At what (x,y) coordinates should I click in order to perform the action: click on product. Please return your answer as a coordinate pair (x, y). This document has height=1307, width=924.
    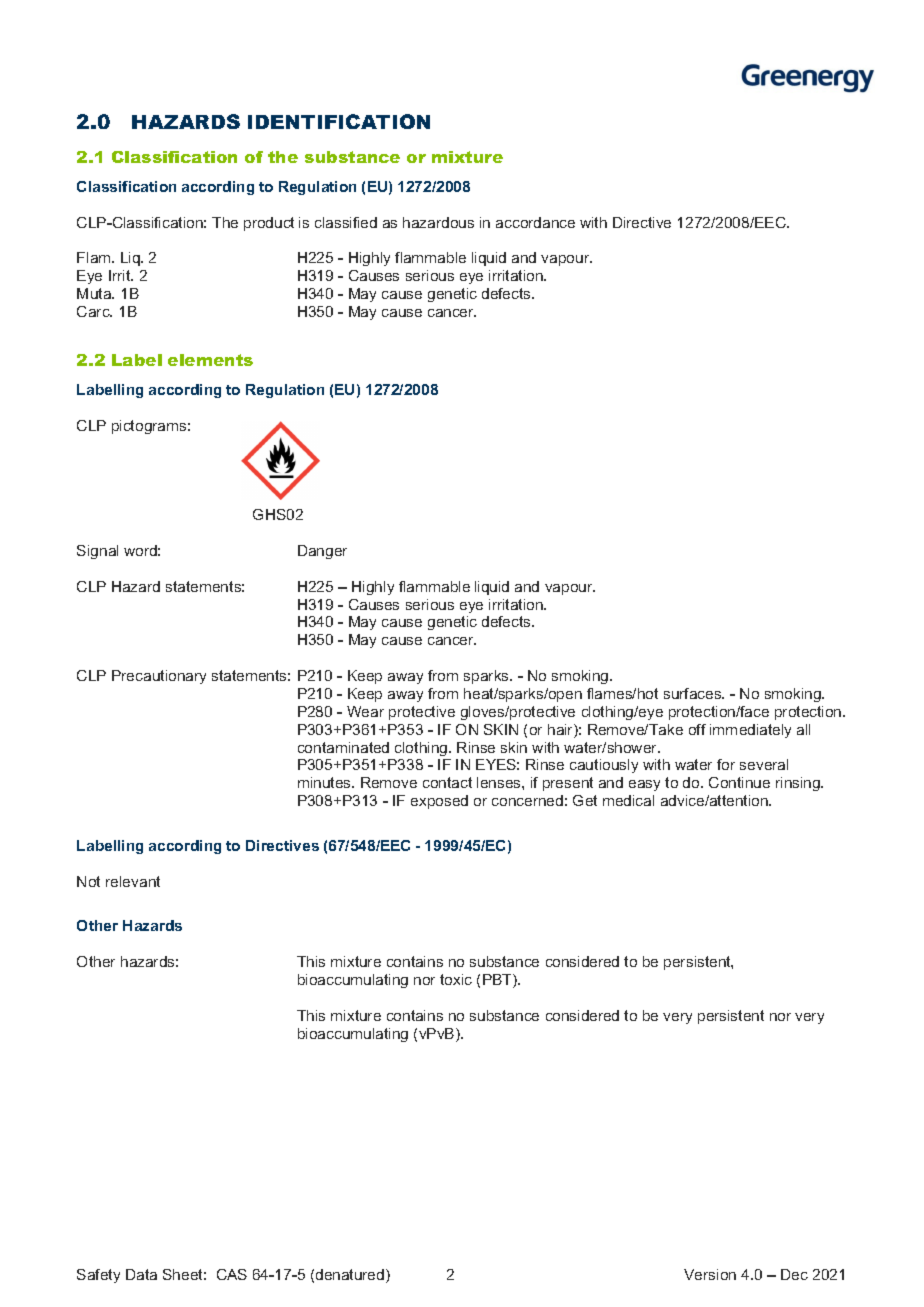
    Looking at the image, I should click on (269, 224).
